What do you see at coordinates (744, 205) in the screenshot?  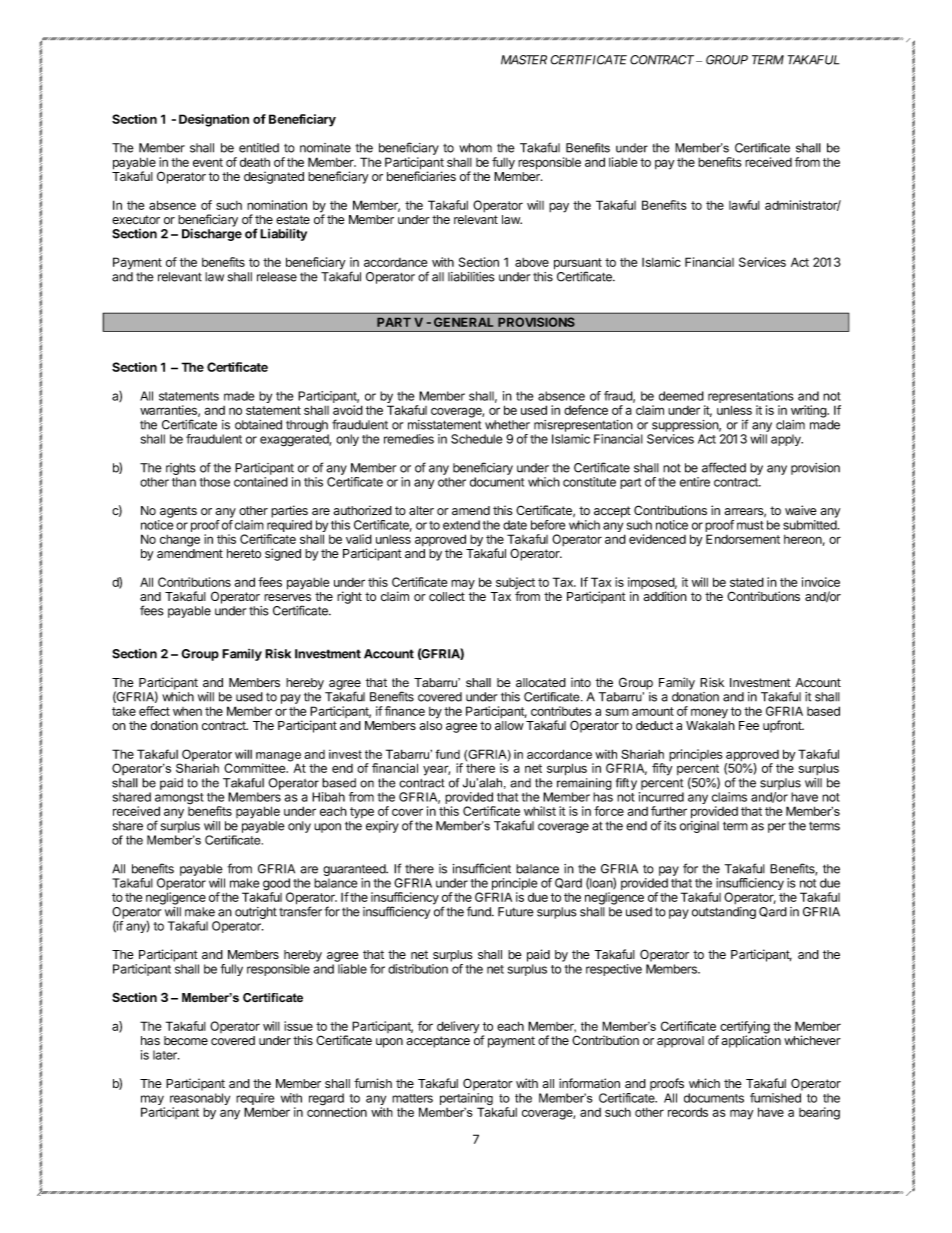 I see `lawful` at bounding box center [744, 205].
